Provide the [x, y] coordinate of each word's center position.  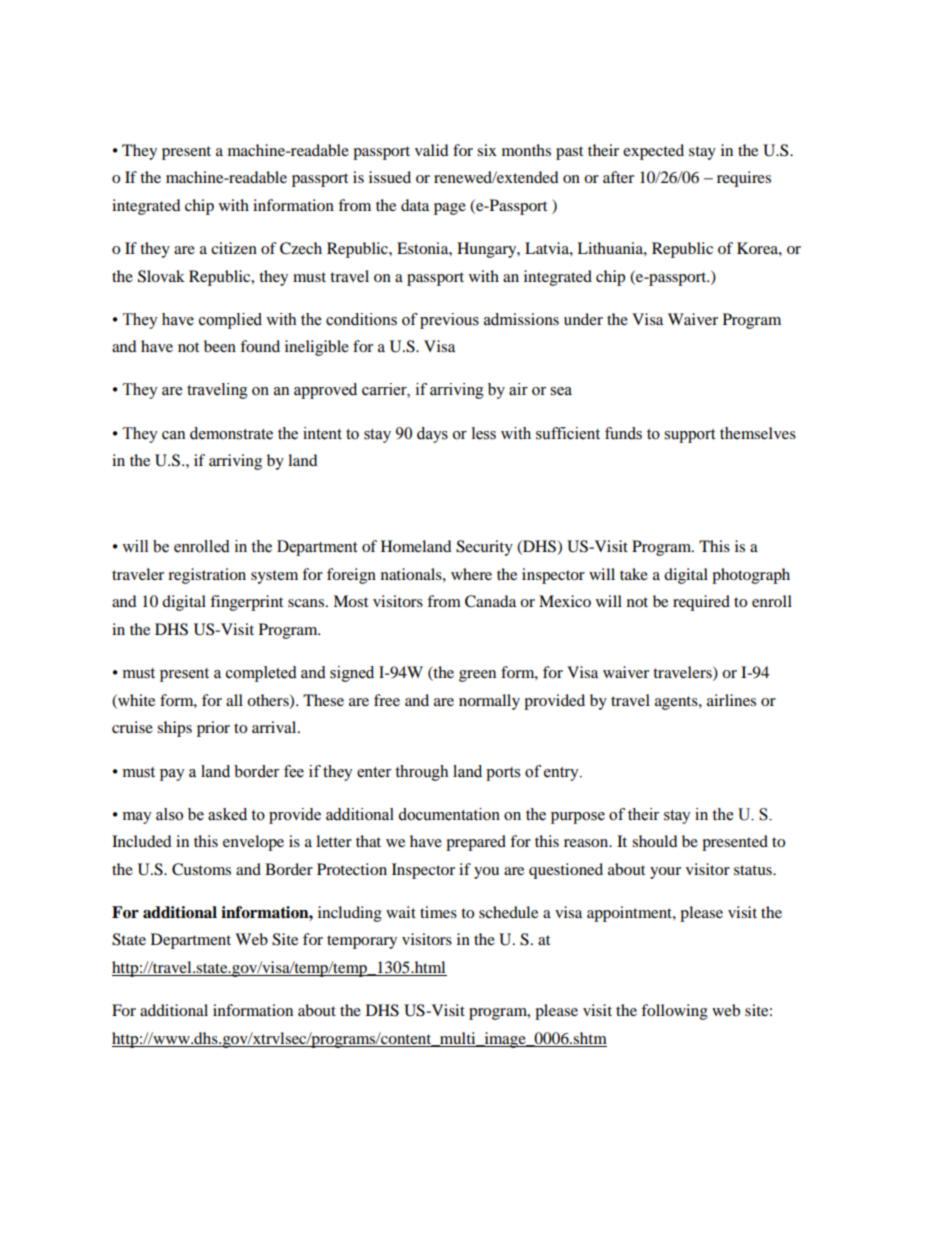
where [471, 574]
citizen [234, 248]
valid [432, 150]
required [701, 603]
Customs [201, 869]
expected [653, 152]
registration [207, 576]
